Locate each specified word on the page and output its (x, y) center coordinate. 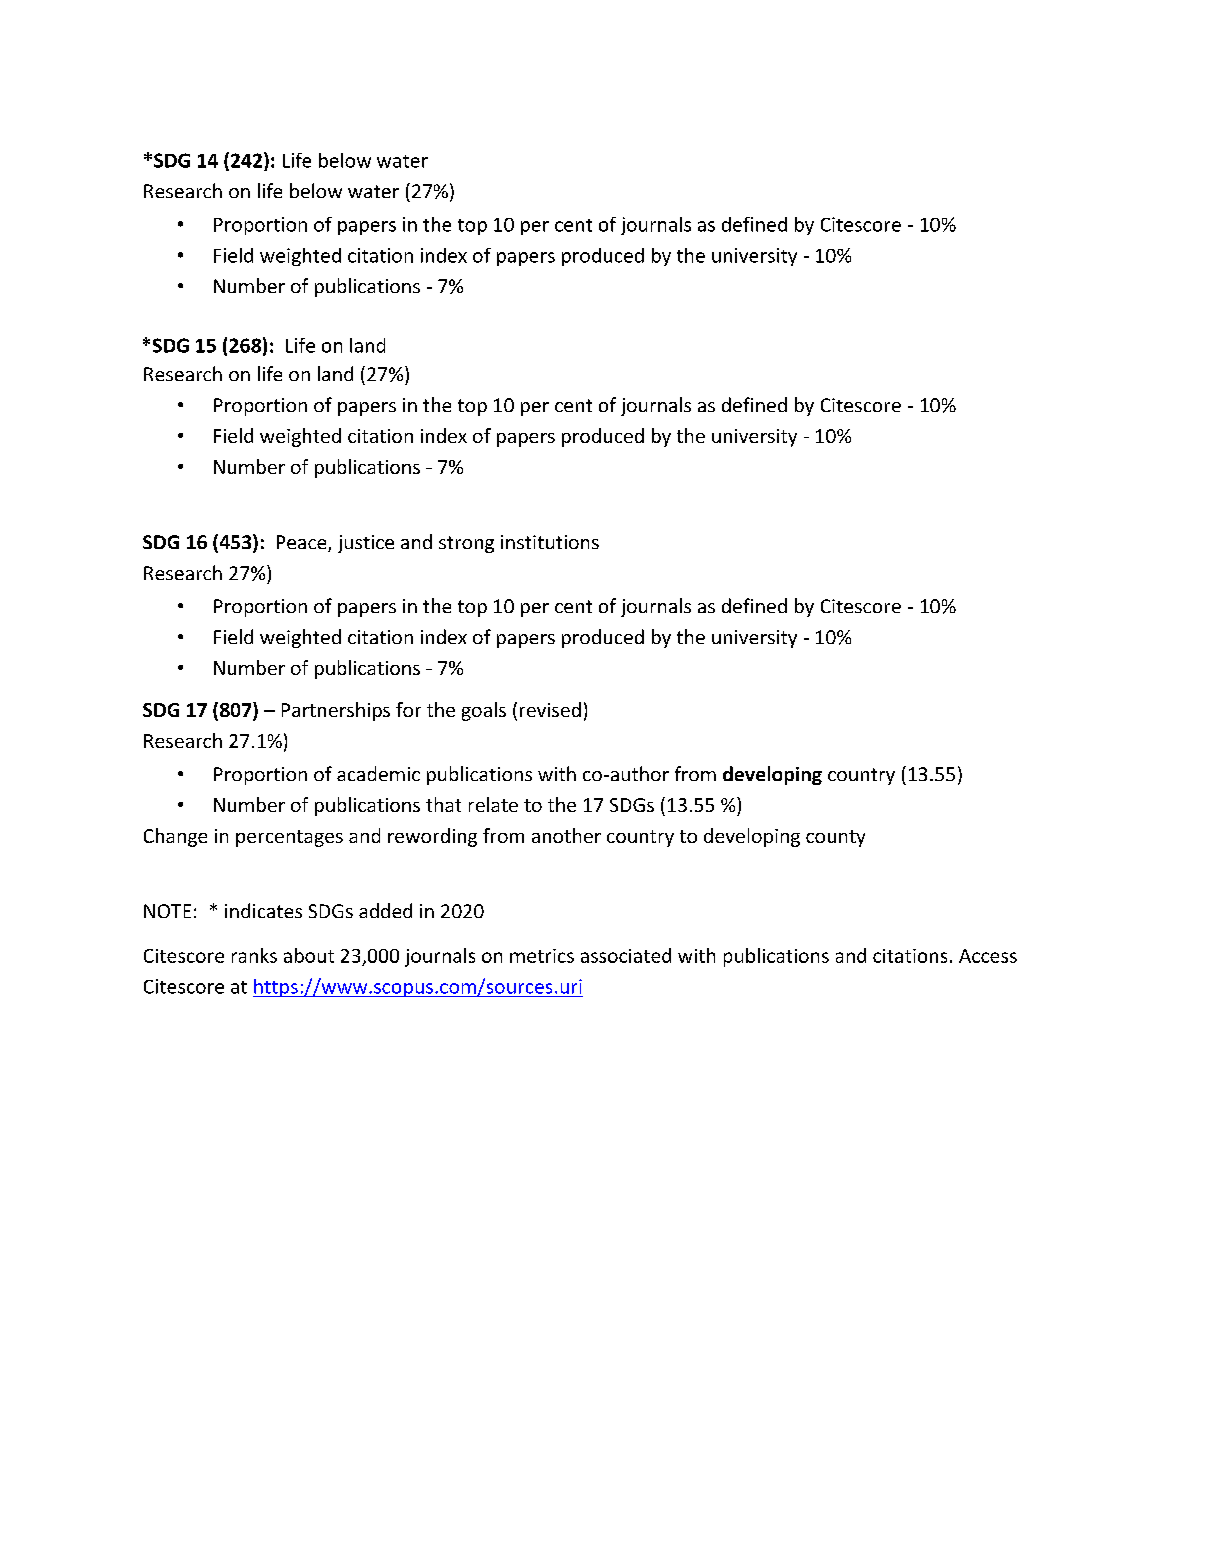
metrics (542, 956)
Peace (303, 543)
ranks (254, 955)
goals (484, 711)
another (566, 835)
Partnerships (336, 711)
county (835, 838)
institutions (550, 542)
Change (175, 837)
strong (466, 544)
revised (550, 709)
